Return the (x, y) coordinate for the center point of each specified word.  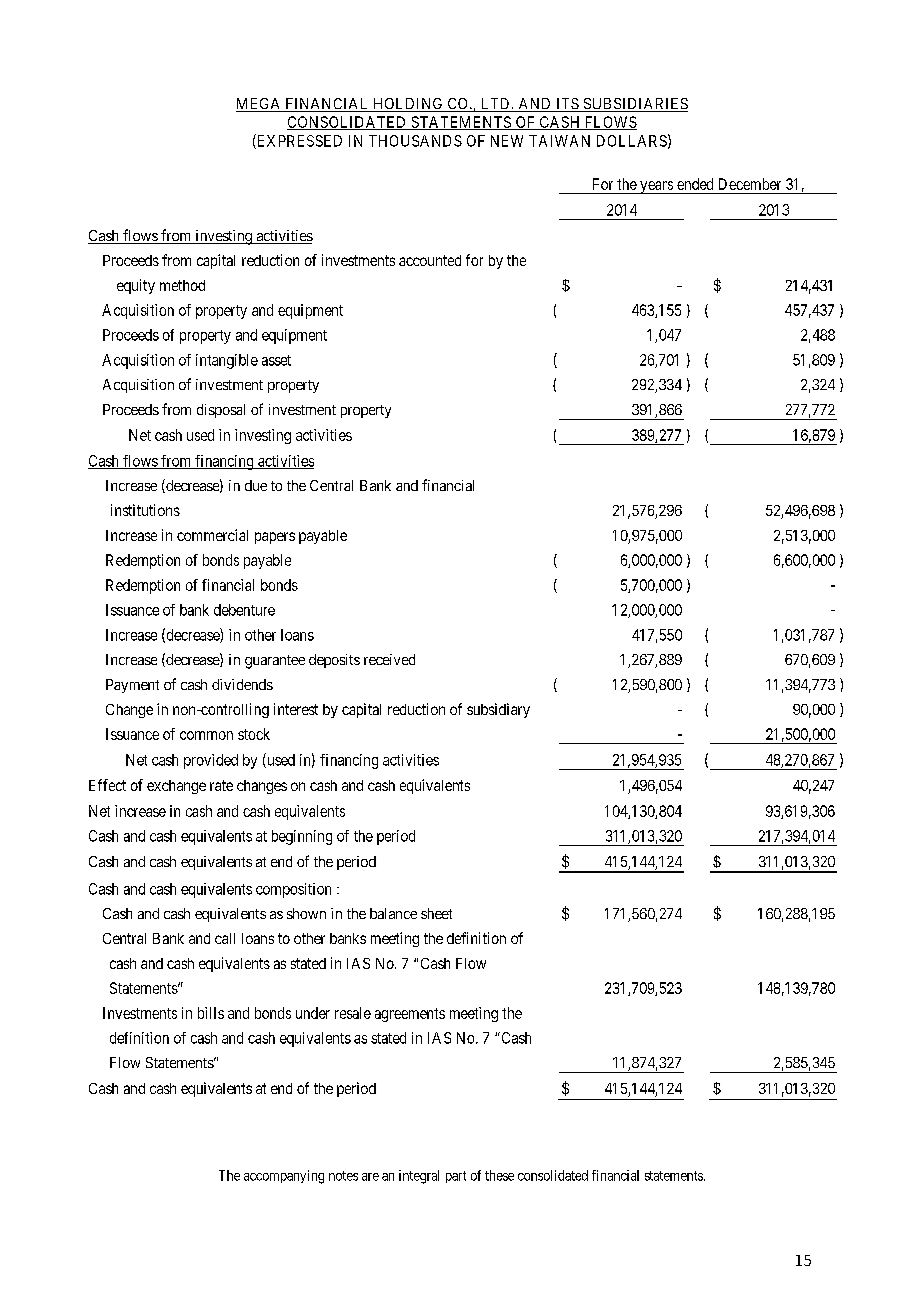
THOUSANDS (415, 141)
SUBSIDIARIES (634, 105)
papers (275, 538)
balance (393, 913)
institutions (145, 510)
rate (221, 785)
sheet (436, 913)
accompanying (284, 1177)
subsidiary (498, 710)
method (182, 285)
